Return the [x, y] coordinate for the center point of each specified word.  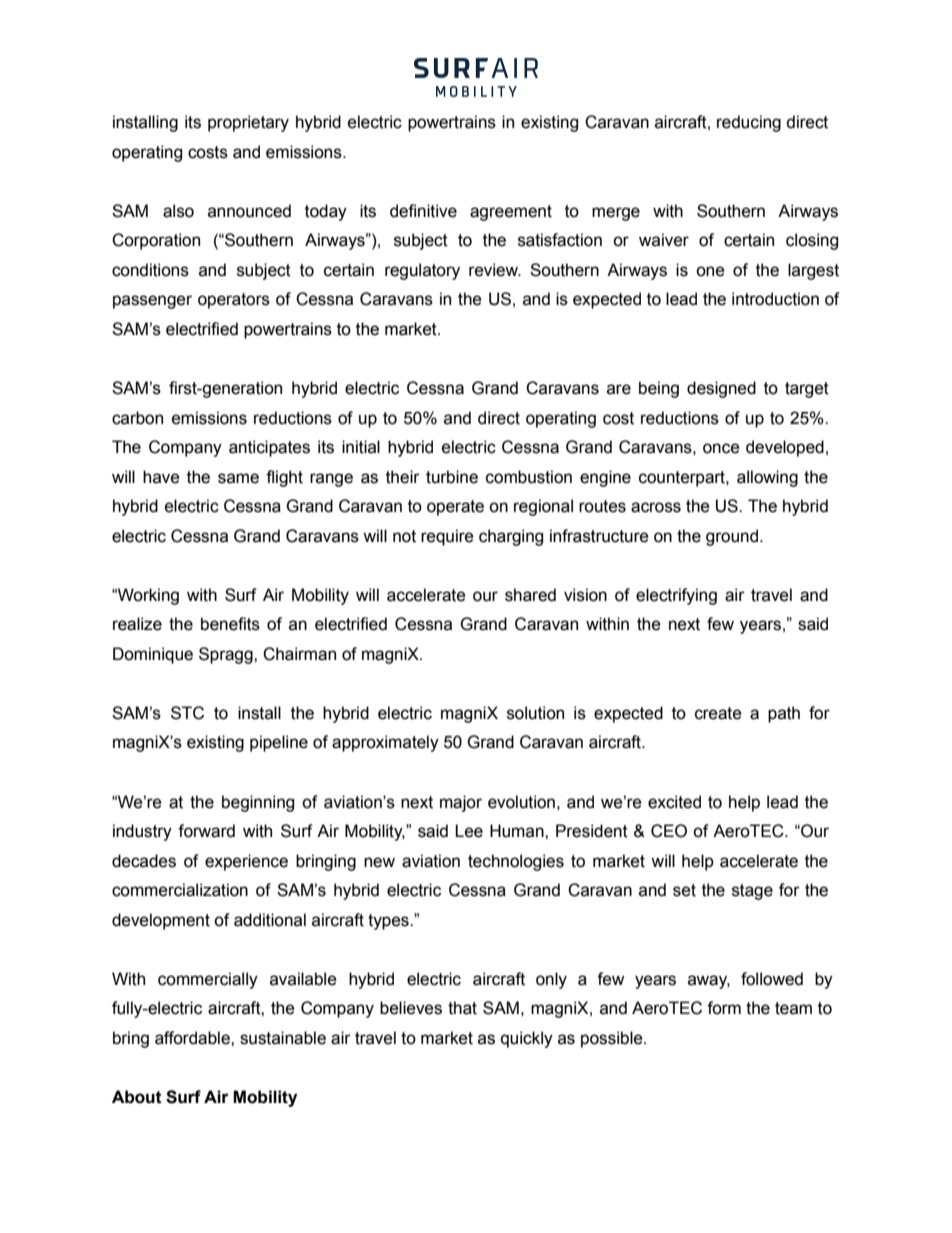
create [718, 713]
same [238, 478]
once [721, 448]
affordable [193, 1038]
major [461, 803]
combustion [529, 477]
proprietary [248, 123]
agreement [511, 213]
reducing [749, 123]
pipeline [279, 743]
